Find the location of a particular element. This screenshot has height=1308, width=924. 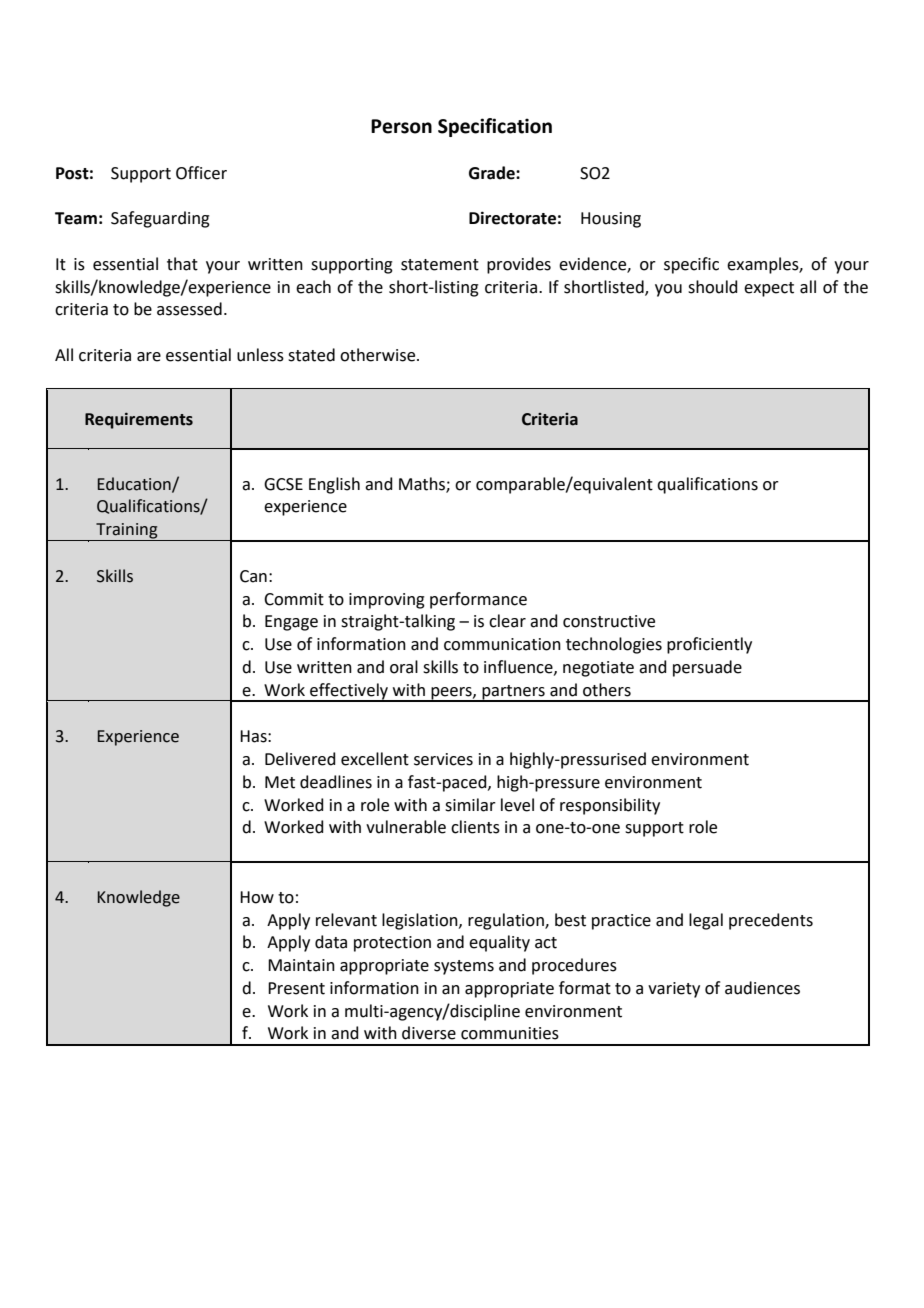

Officer is located at coordinates (201, 173).
